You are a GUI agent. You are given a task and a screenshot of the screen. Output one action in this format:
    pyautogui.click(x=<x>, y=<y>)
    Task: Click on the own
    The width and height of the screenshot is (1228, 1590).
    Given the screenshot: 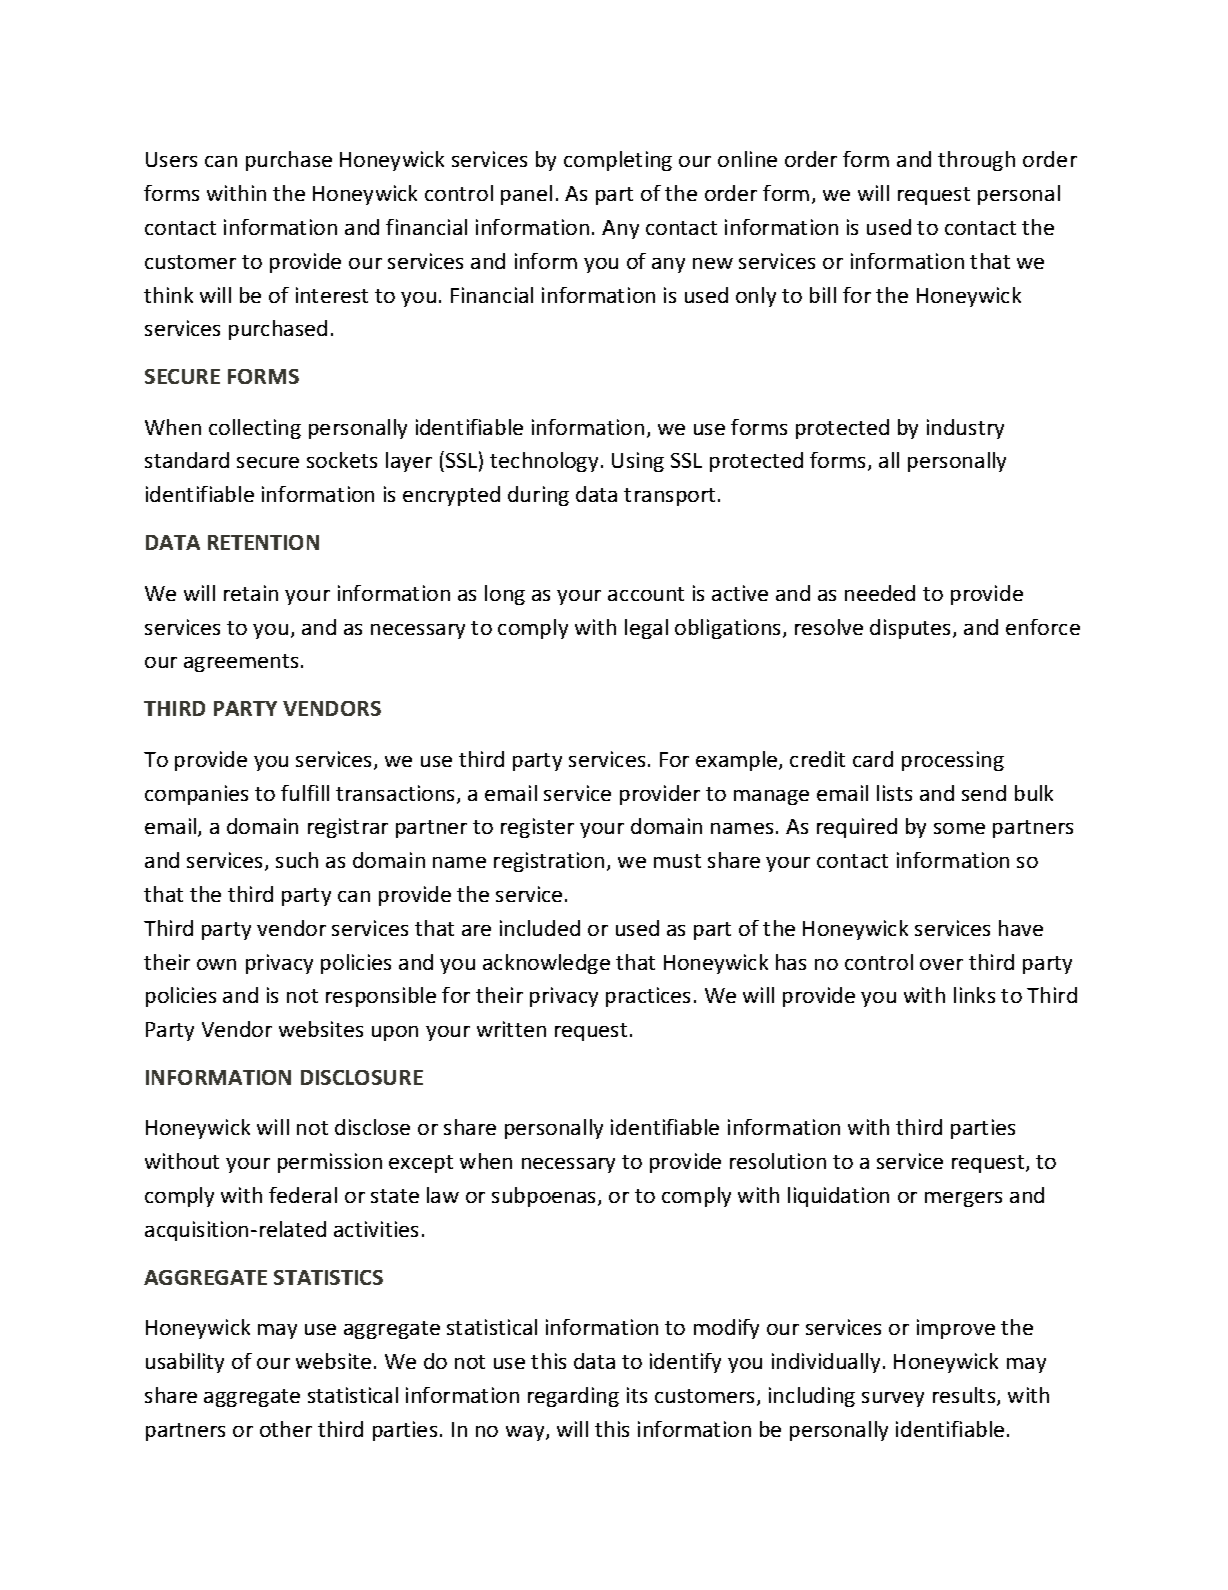 What is the action you would take?
    pyautogui.click(x=216, y=964)
